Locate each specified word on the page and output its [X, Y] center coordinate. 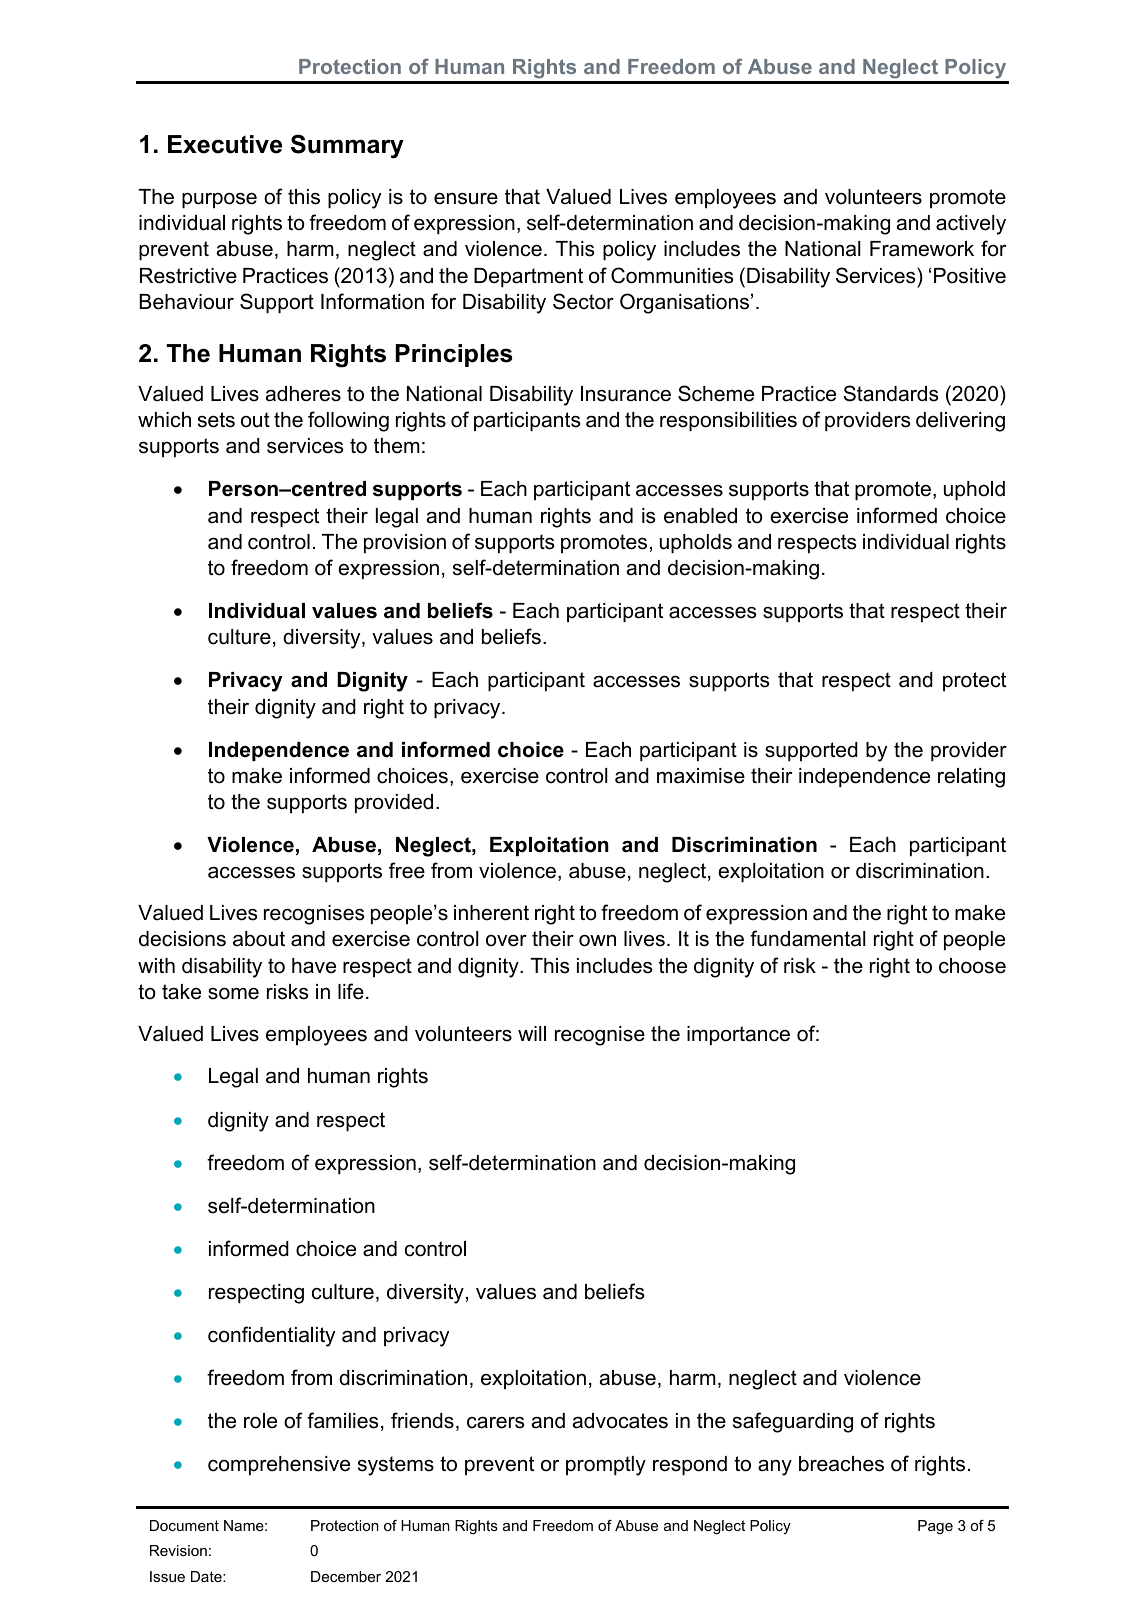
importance [738, 1035]
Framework [922, 249]
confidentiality [271, 1336]
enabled [700, 516]
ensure [466, 199]
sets [216, 420]
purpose [219, 200]
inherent [491, 913]
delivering [960, 422]
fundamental [808, 938]
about [259, 939]
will [532, 1033]
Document [184, 1525]
